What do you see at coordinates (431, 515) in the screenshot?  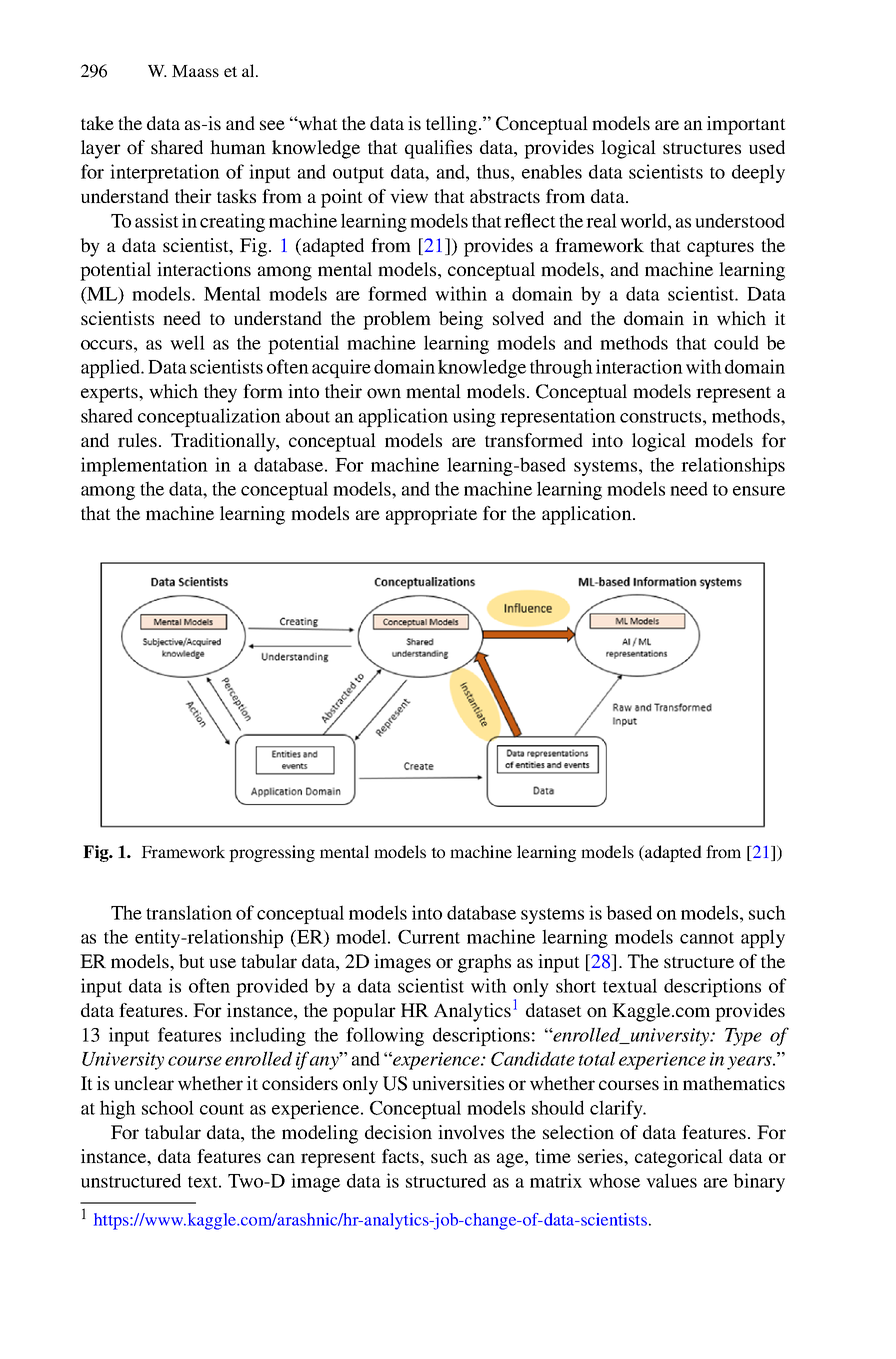 I see `appropriate` at bounding box center [431, 515].
